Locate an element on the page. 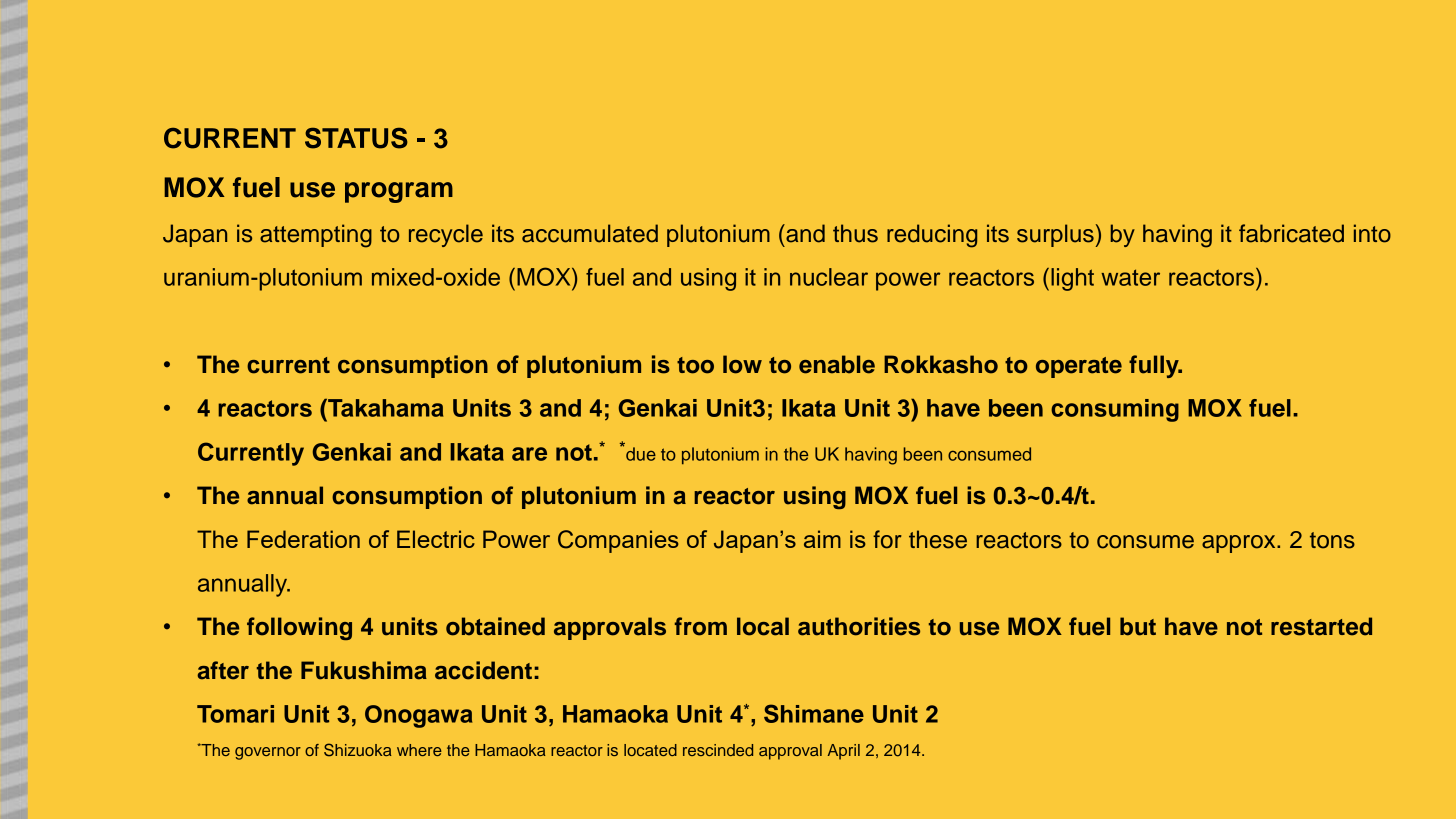  STATUS is located at coordinates (356, 138).
